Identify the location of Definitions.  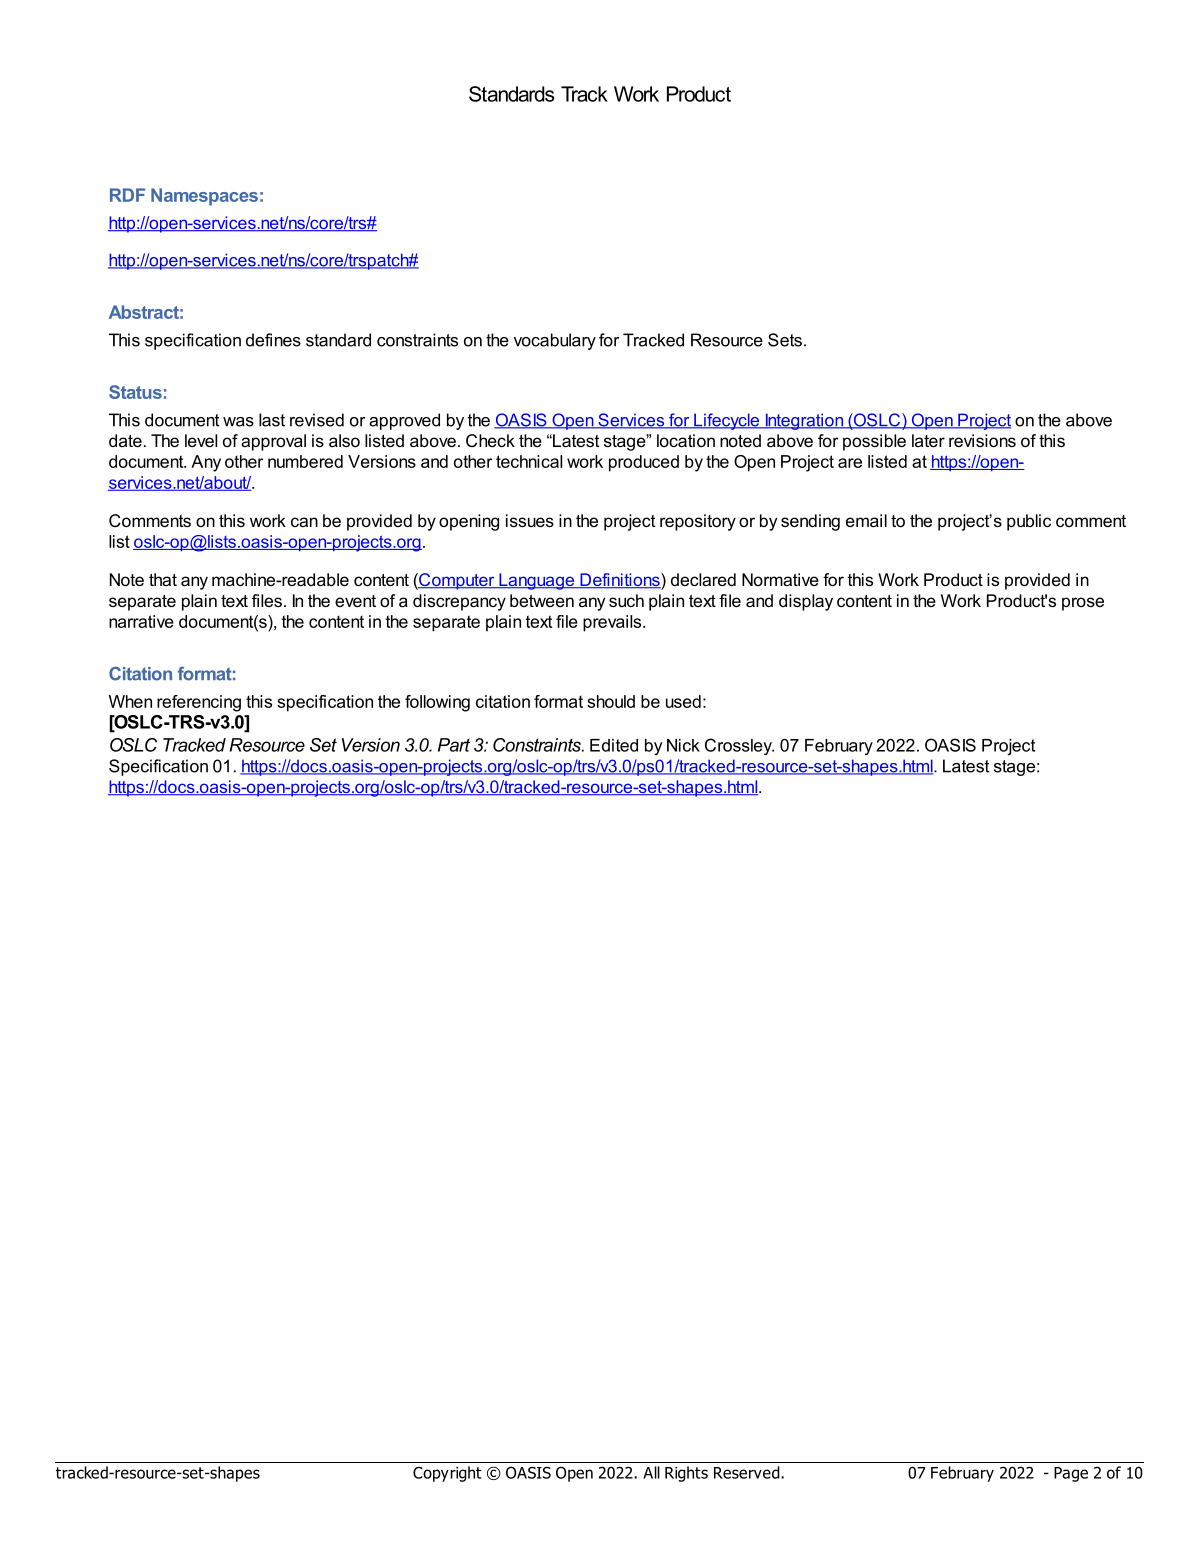
(620, 580).
